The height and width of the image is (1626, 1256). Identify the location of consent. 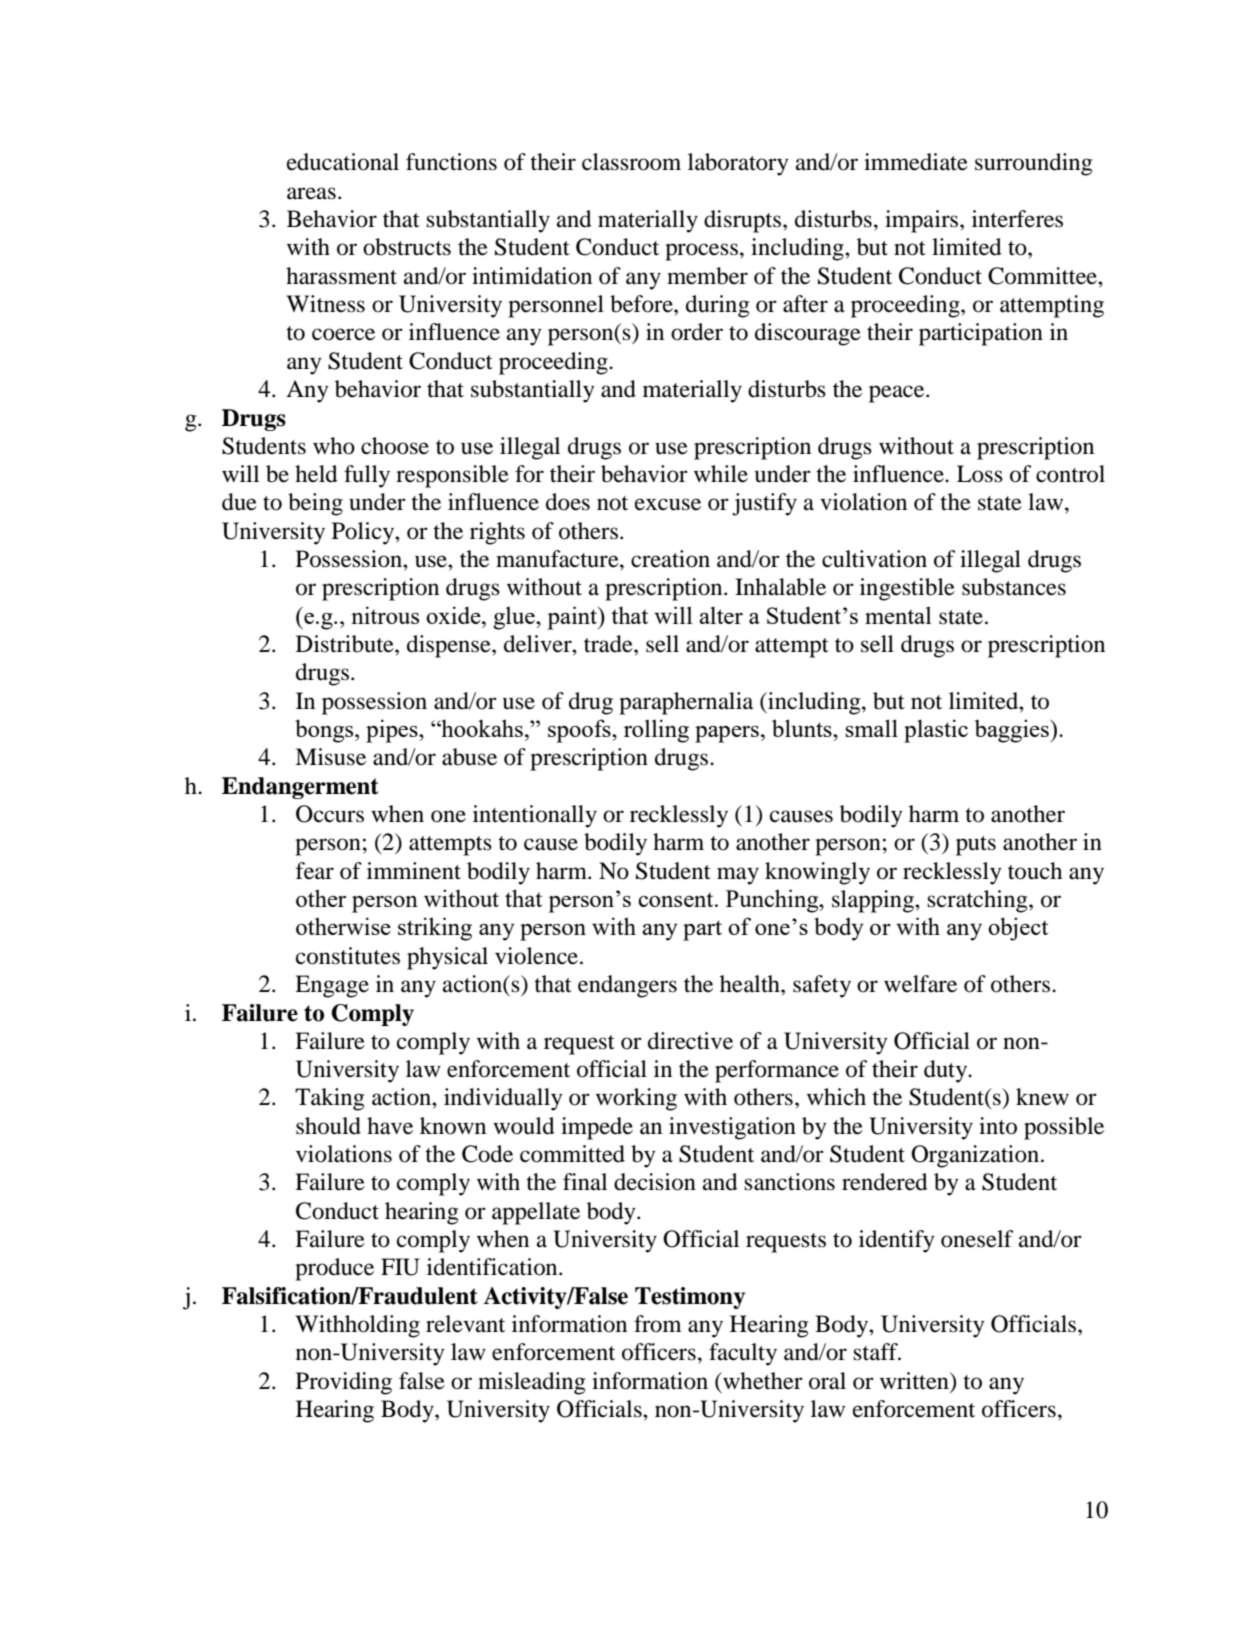
(677, 899).
